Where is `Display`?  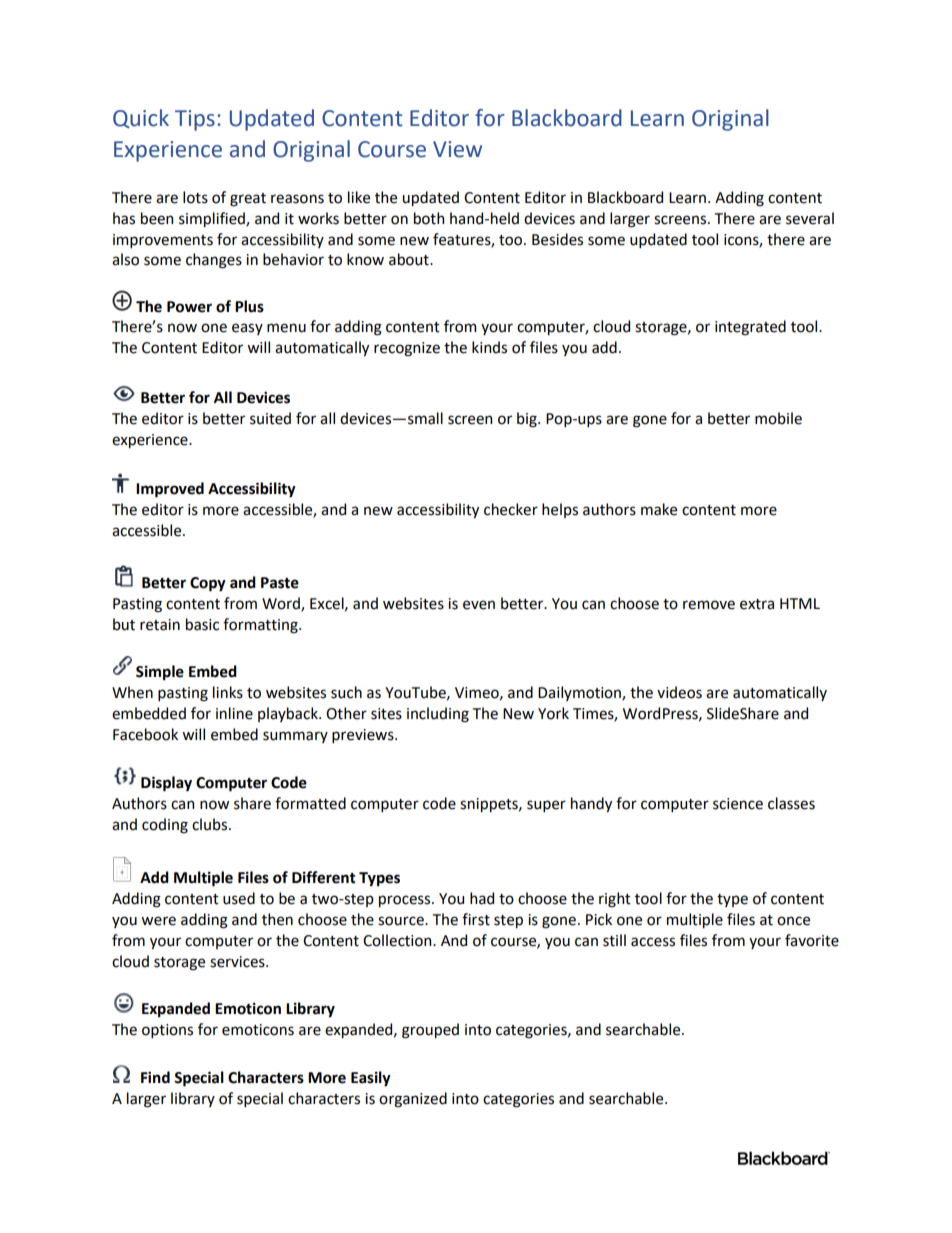
Display is located at coordinates (166, 784).
